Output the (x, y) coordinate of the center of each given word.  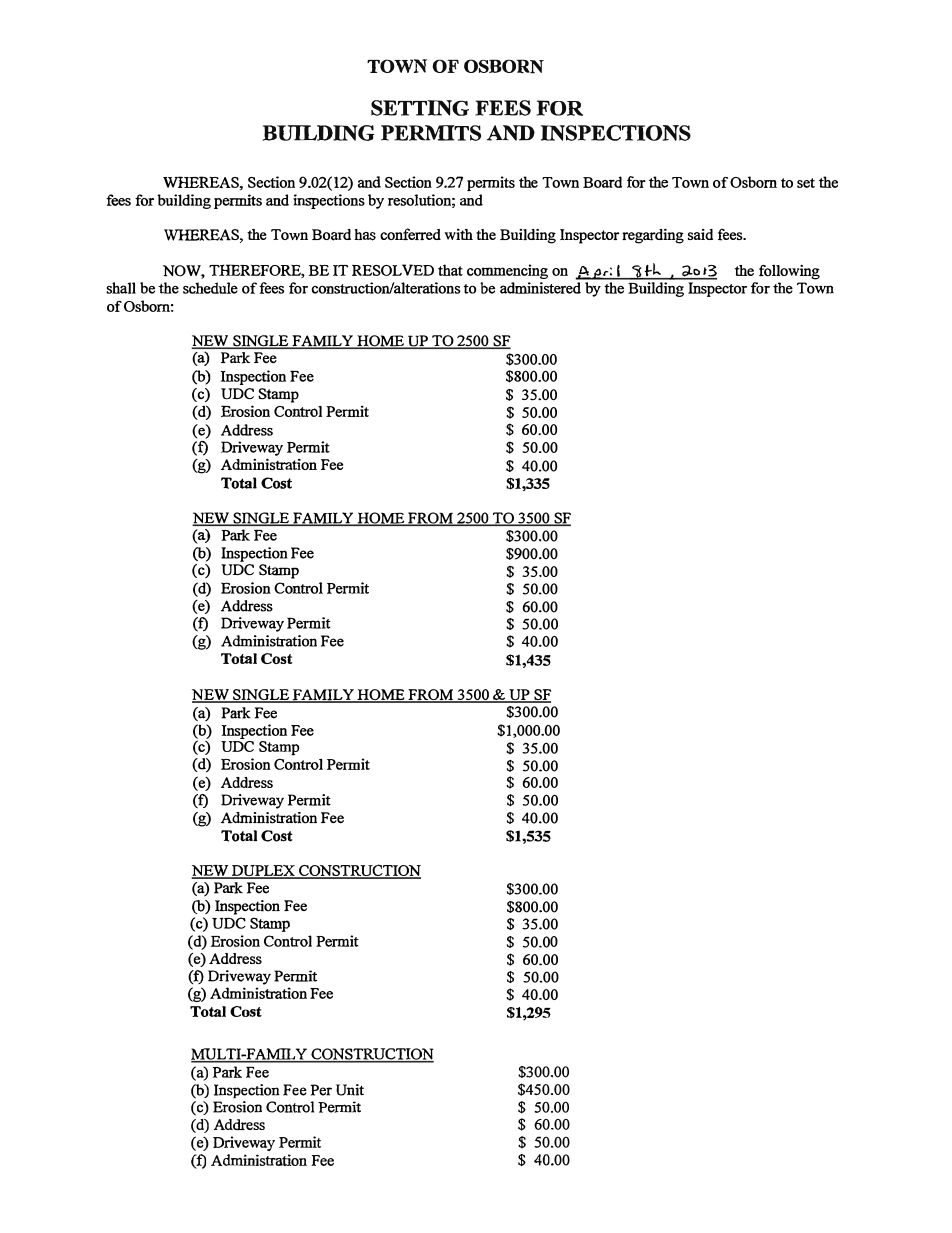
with (458, 234)
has (365, 235)
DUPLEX (263, 872)
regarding (653, 236)
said (700, 234)
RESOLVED (393, 270)
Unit (350, 1090)
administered (540, 288)
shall (121, 288)
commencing (507, 271)
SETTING (420, 108)
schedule (210, 288)
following (789, 272)
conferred (410, 234)
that (450, 270)
